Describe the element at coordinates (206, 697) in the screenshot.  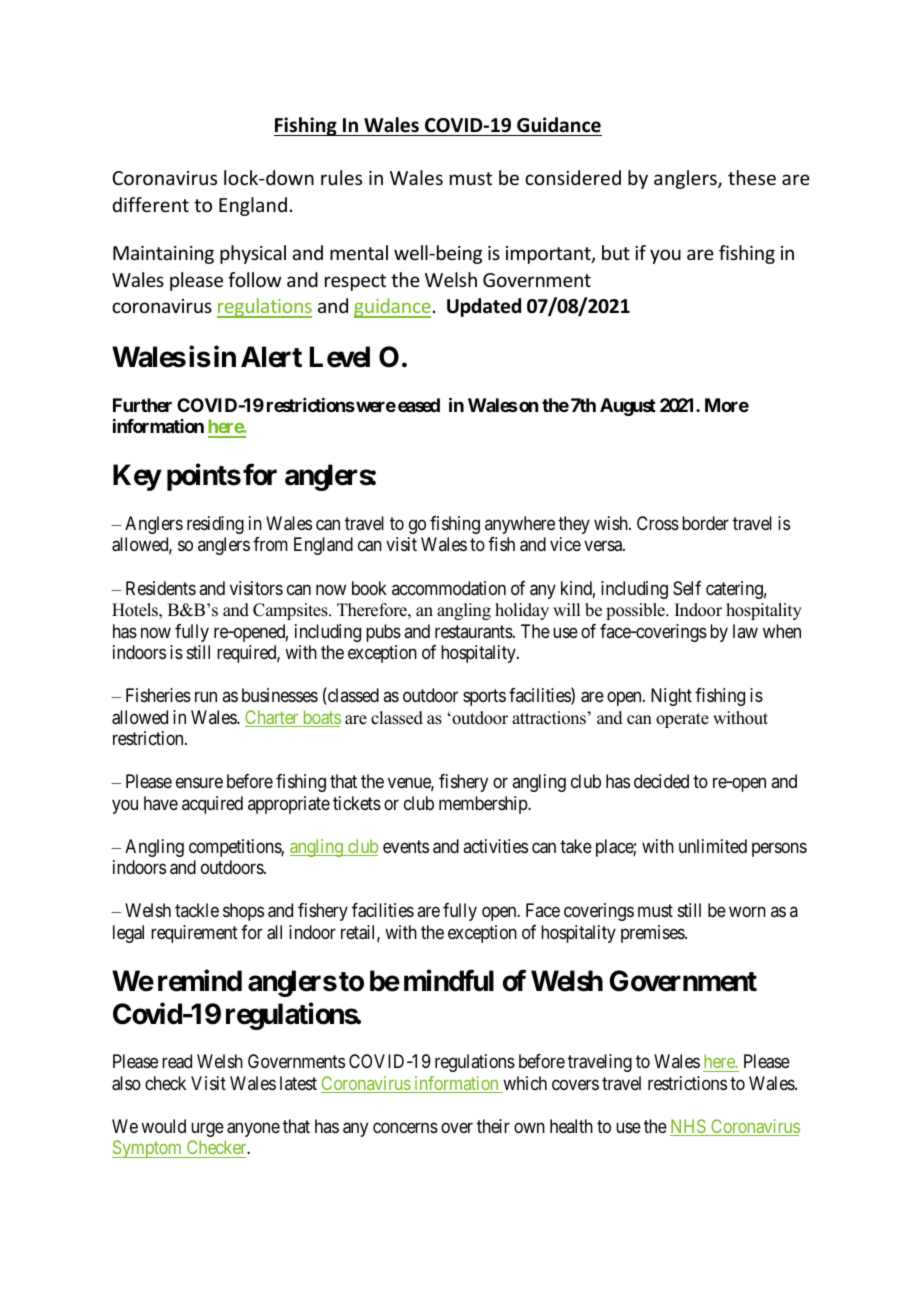
I see `run` at that location.
